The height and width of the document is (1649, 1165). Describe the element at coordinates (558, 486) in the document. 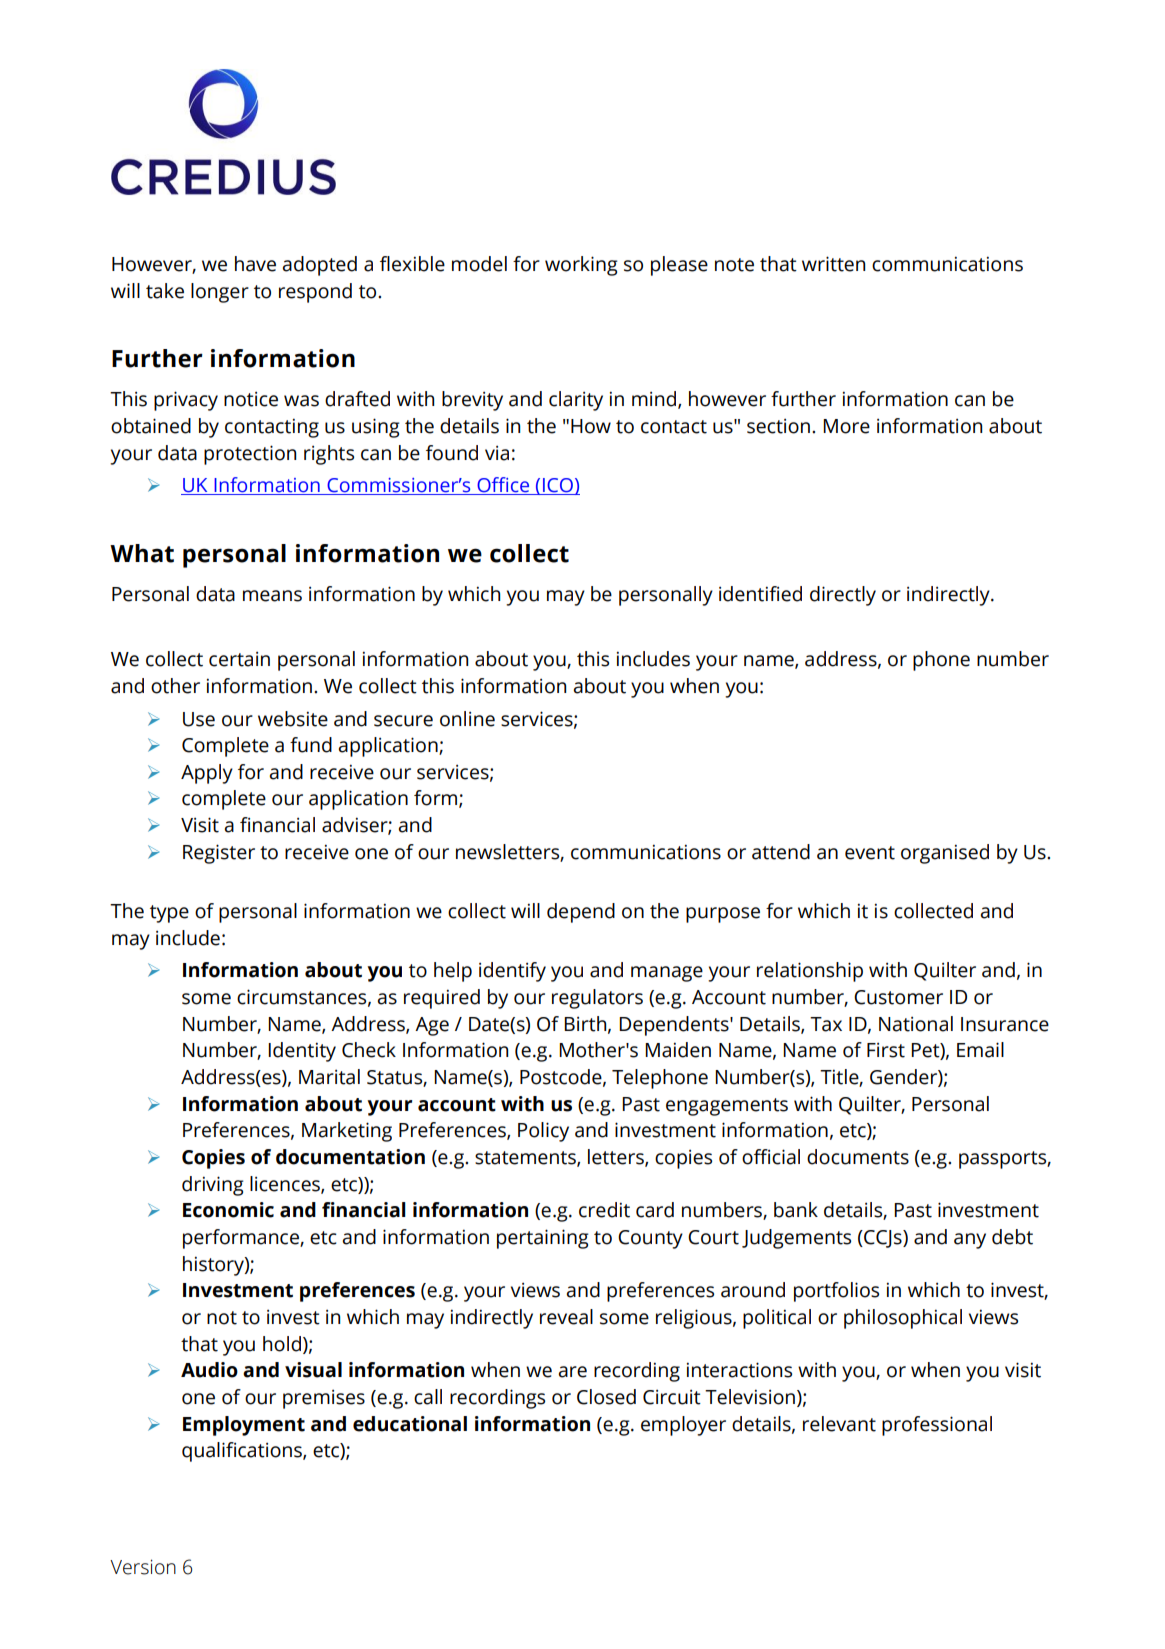

I see `ICO` at that location.
